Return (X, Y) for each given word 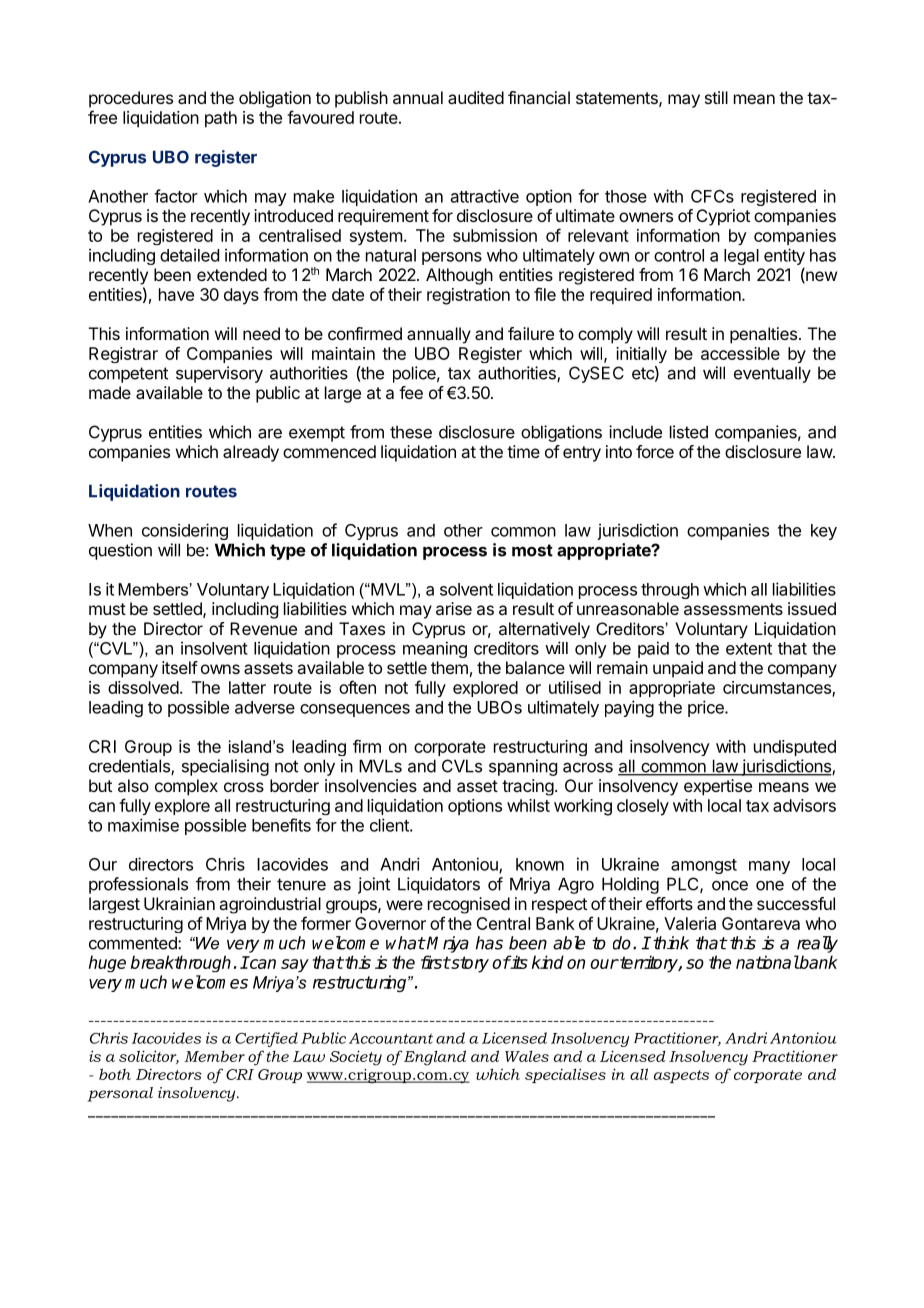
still (716, 97)
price (707, 708)
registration (468, 296)
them (449, 667)
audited (476, 97)
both (115, 1074)
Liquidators (439, 885)
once (730, 886)
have (176, 294)
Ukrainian (179, 903)
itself (180, 667)
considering (185, 531)
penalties (763, 335)
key (824, 532)
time (523, 451)
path (221, 119)
